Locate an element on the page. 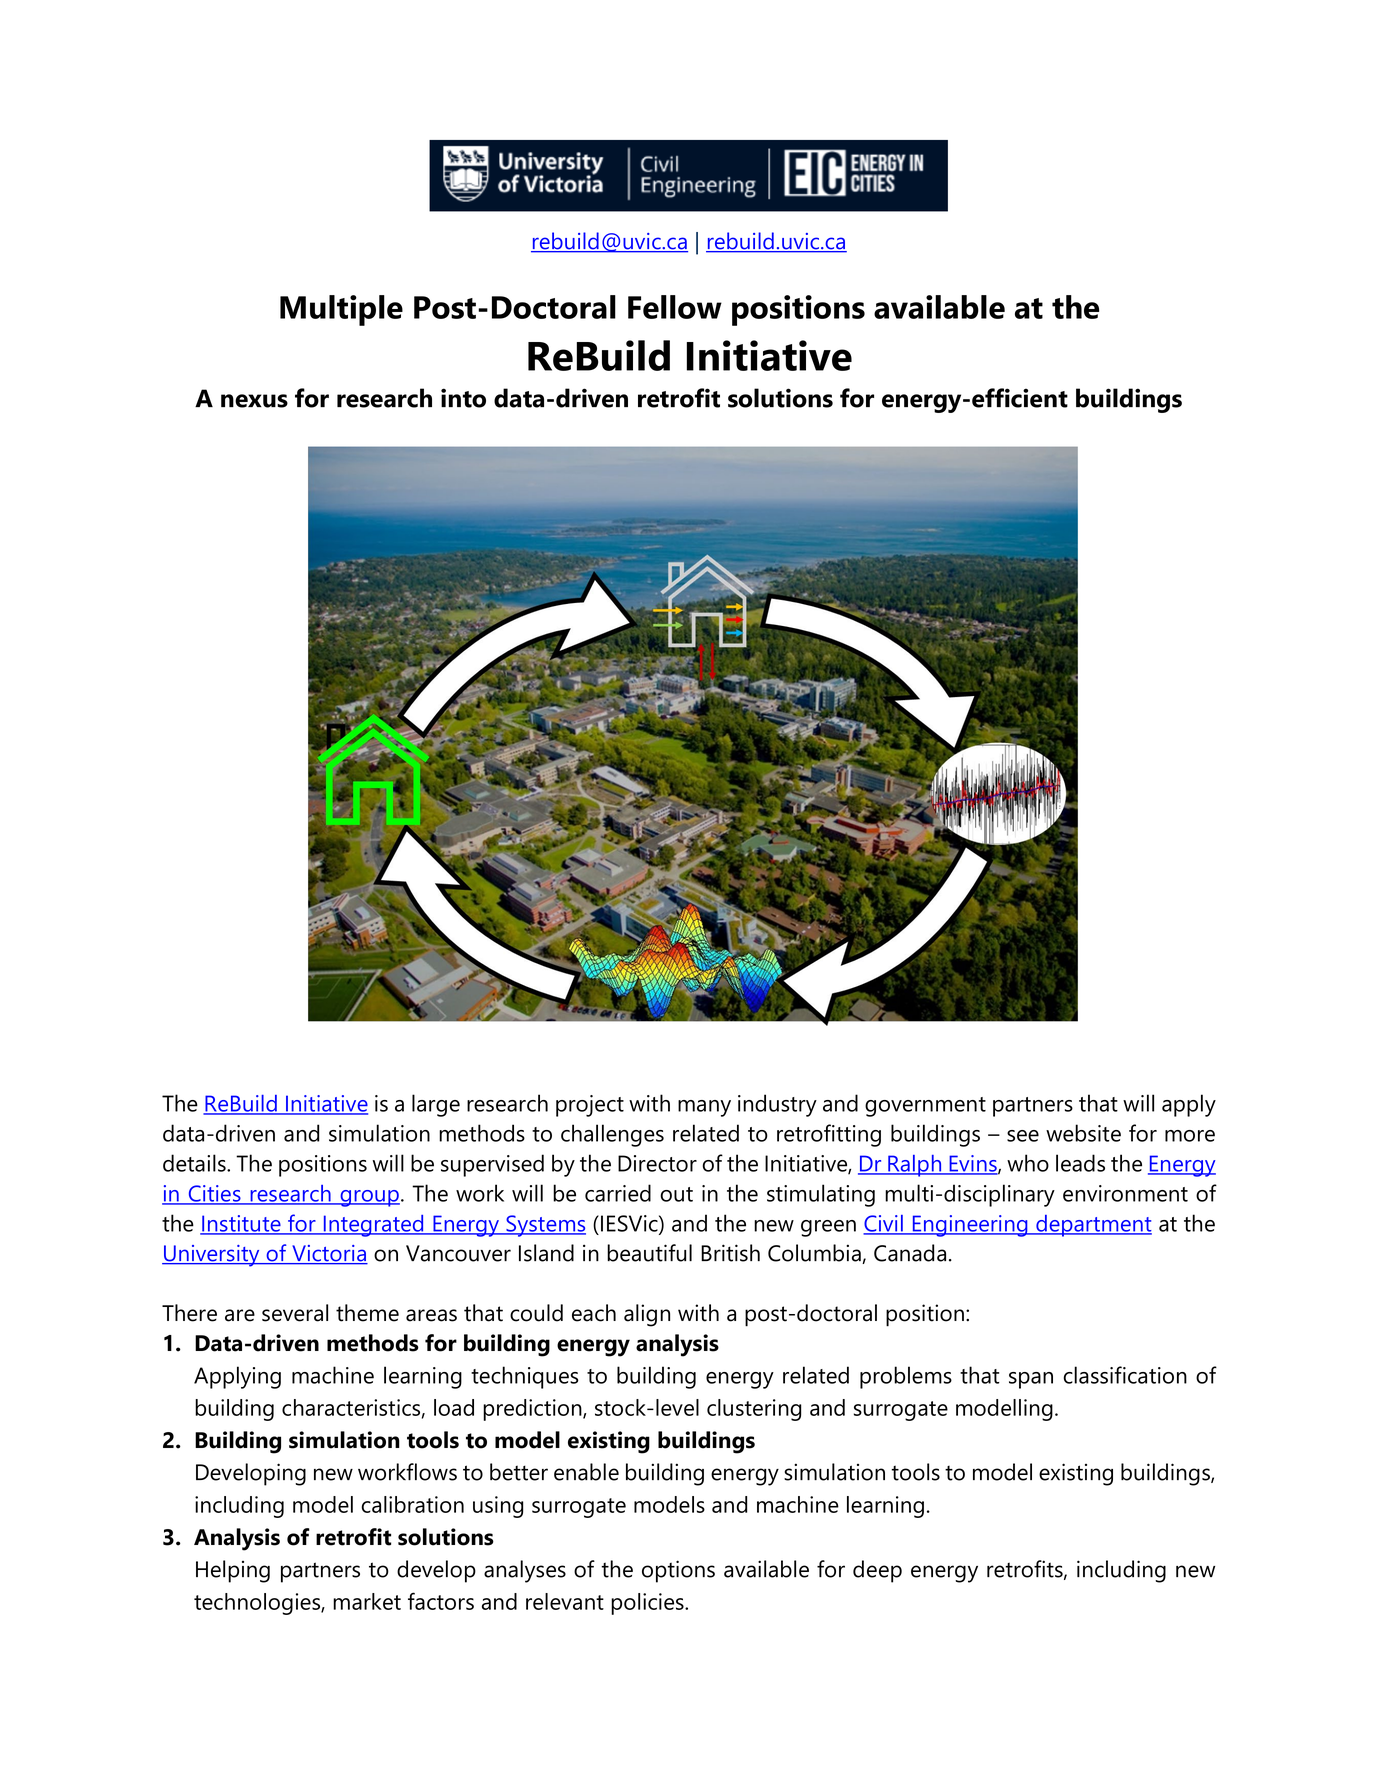 The width and height of the document is (1378, 1783). into is located at coordinates (463, 398).
